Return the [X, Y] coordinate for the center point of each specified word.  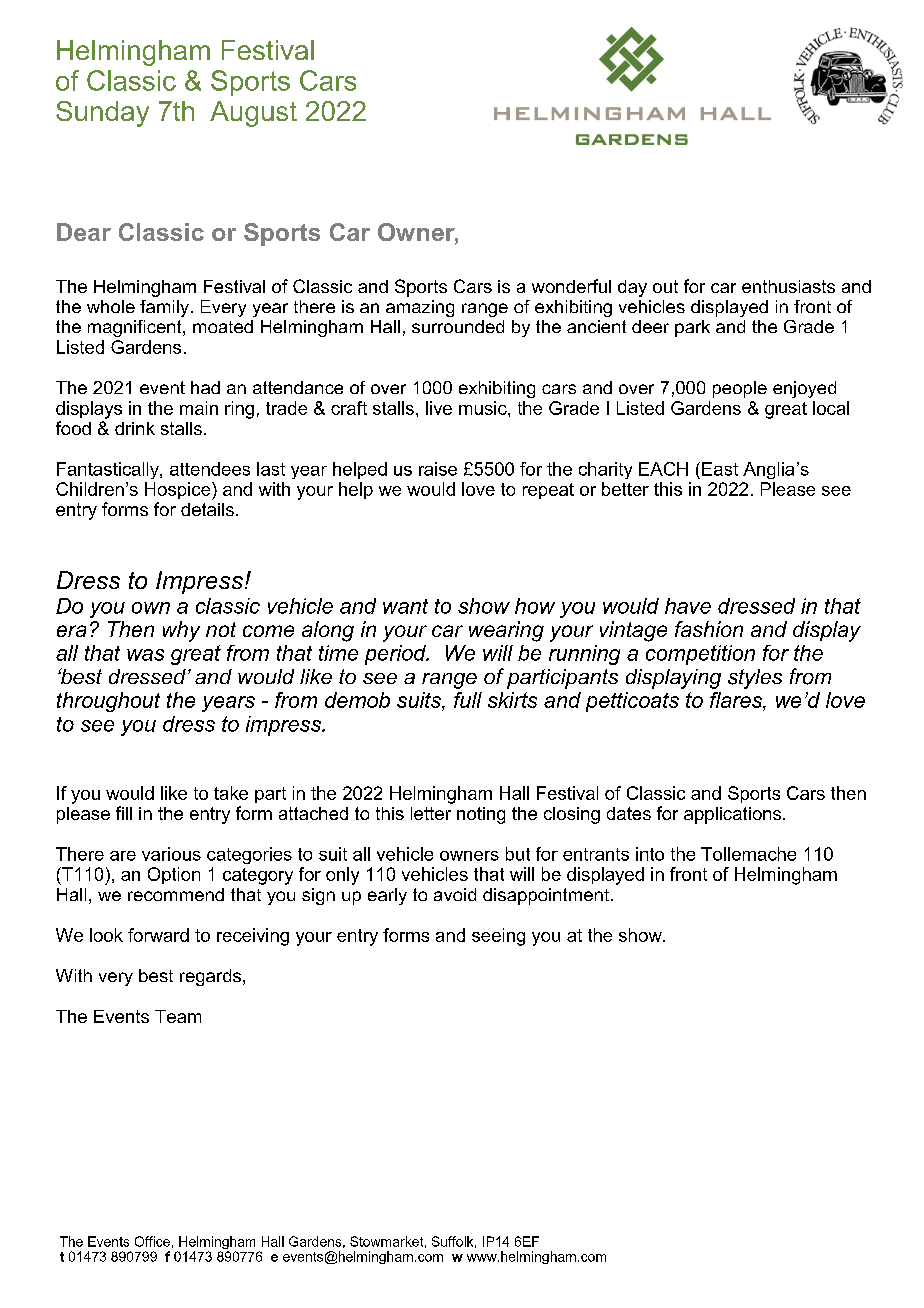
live [439, 408]
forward [158, 935]
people [740, 389]
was [145, 655]
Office [152, 1241]
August [253, 114]
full [468, 700]
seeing [498, 937]
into [650, 854]
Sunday [102, 114]
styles [755, 679]
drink [135, 428]
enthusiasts [788, 286]
